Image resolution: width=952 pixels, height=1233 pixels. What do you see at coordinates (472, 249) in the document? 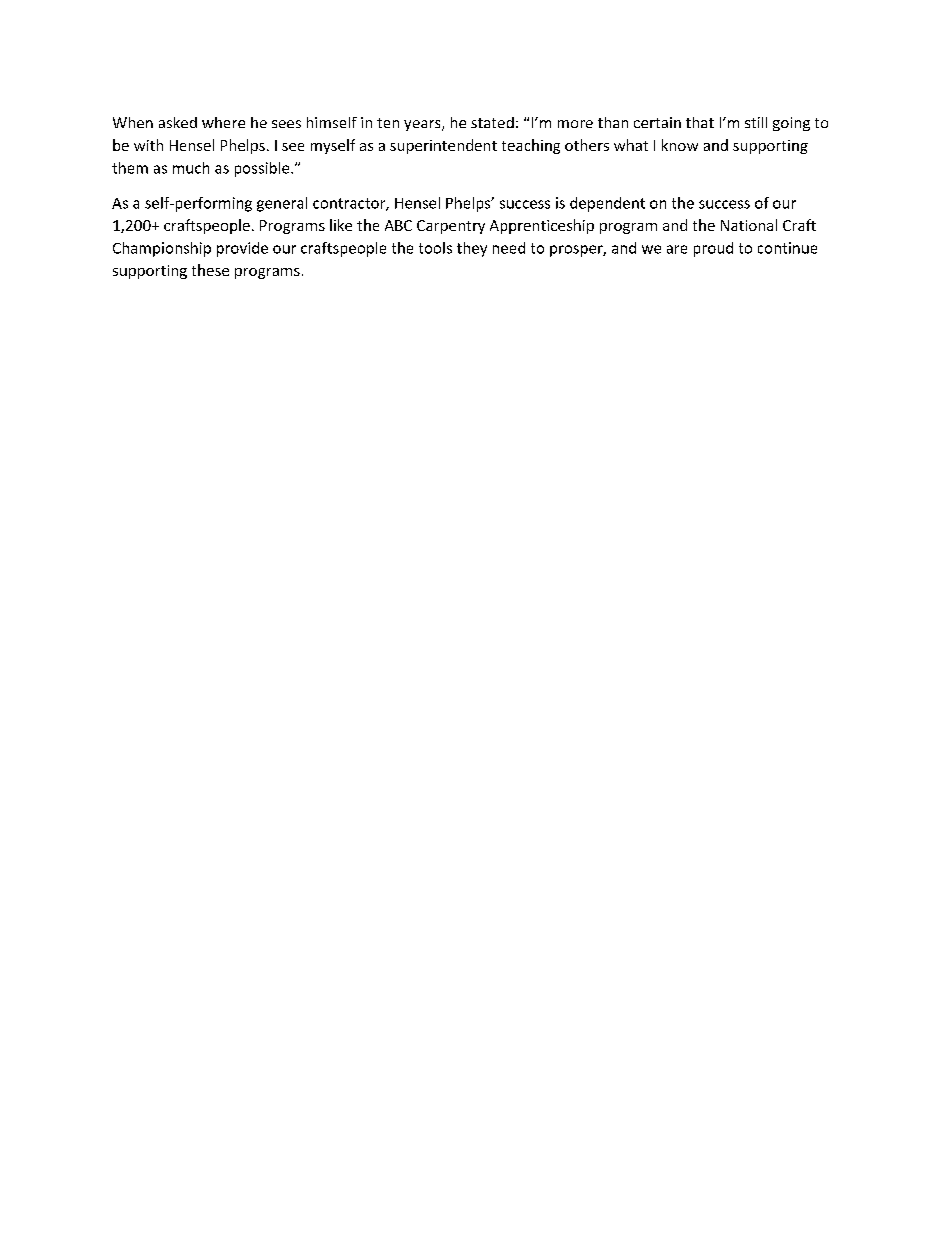
I see `they` at bounding box center [472, 249].
